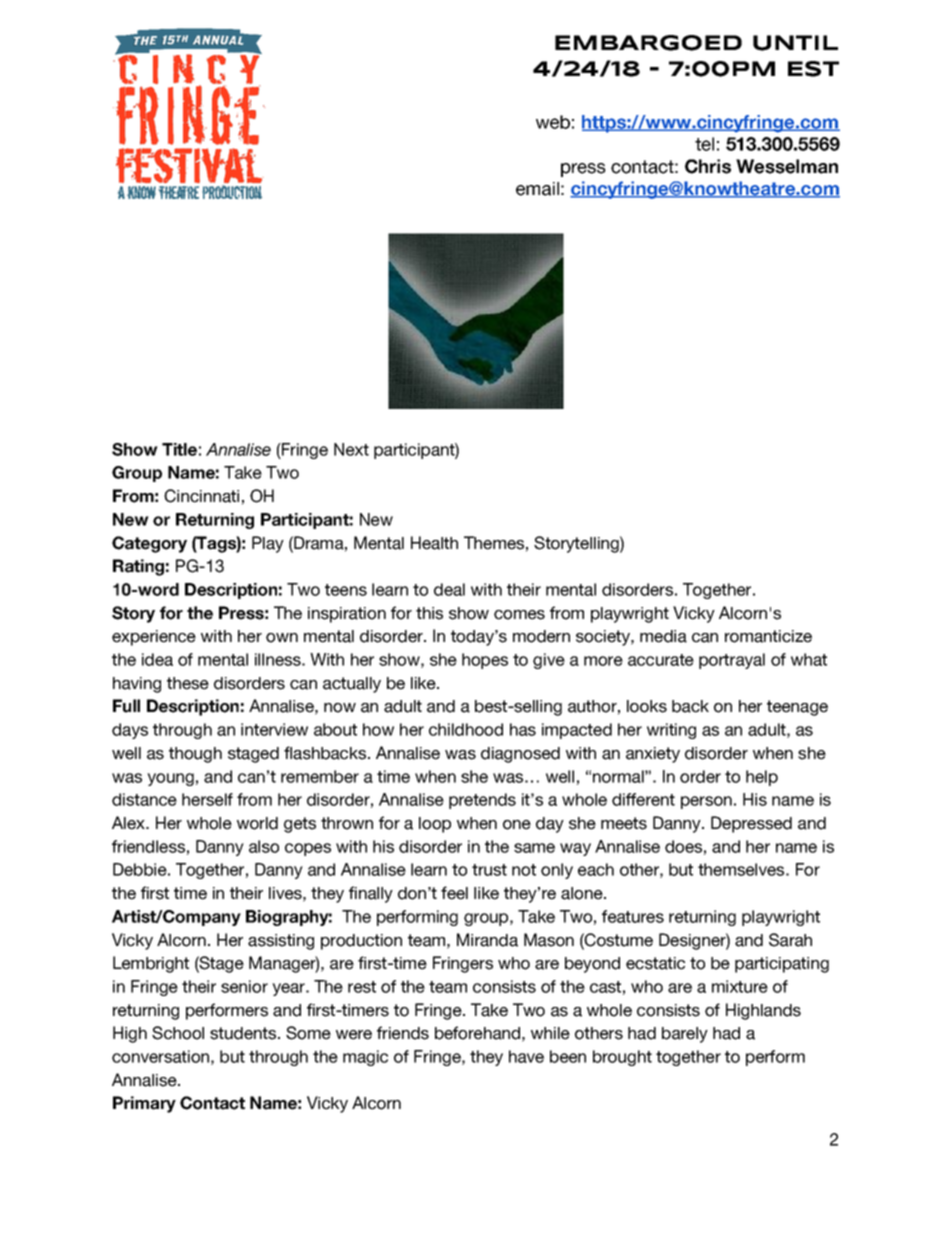 The height and width of the page is (1233, 952). Describe the element at coordinates (178, 1033) in the page. I see `School` at that location.
